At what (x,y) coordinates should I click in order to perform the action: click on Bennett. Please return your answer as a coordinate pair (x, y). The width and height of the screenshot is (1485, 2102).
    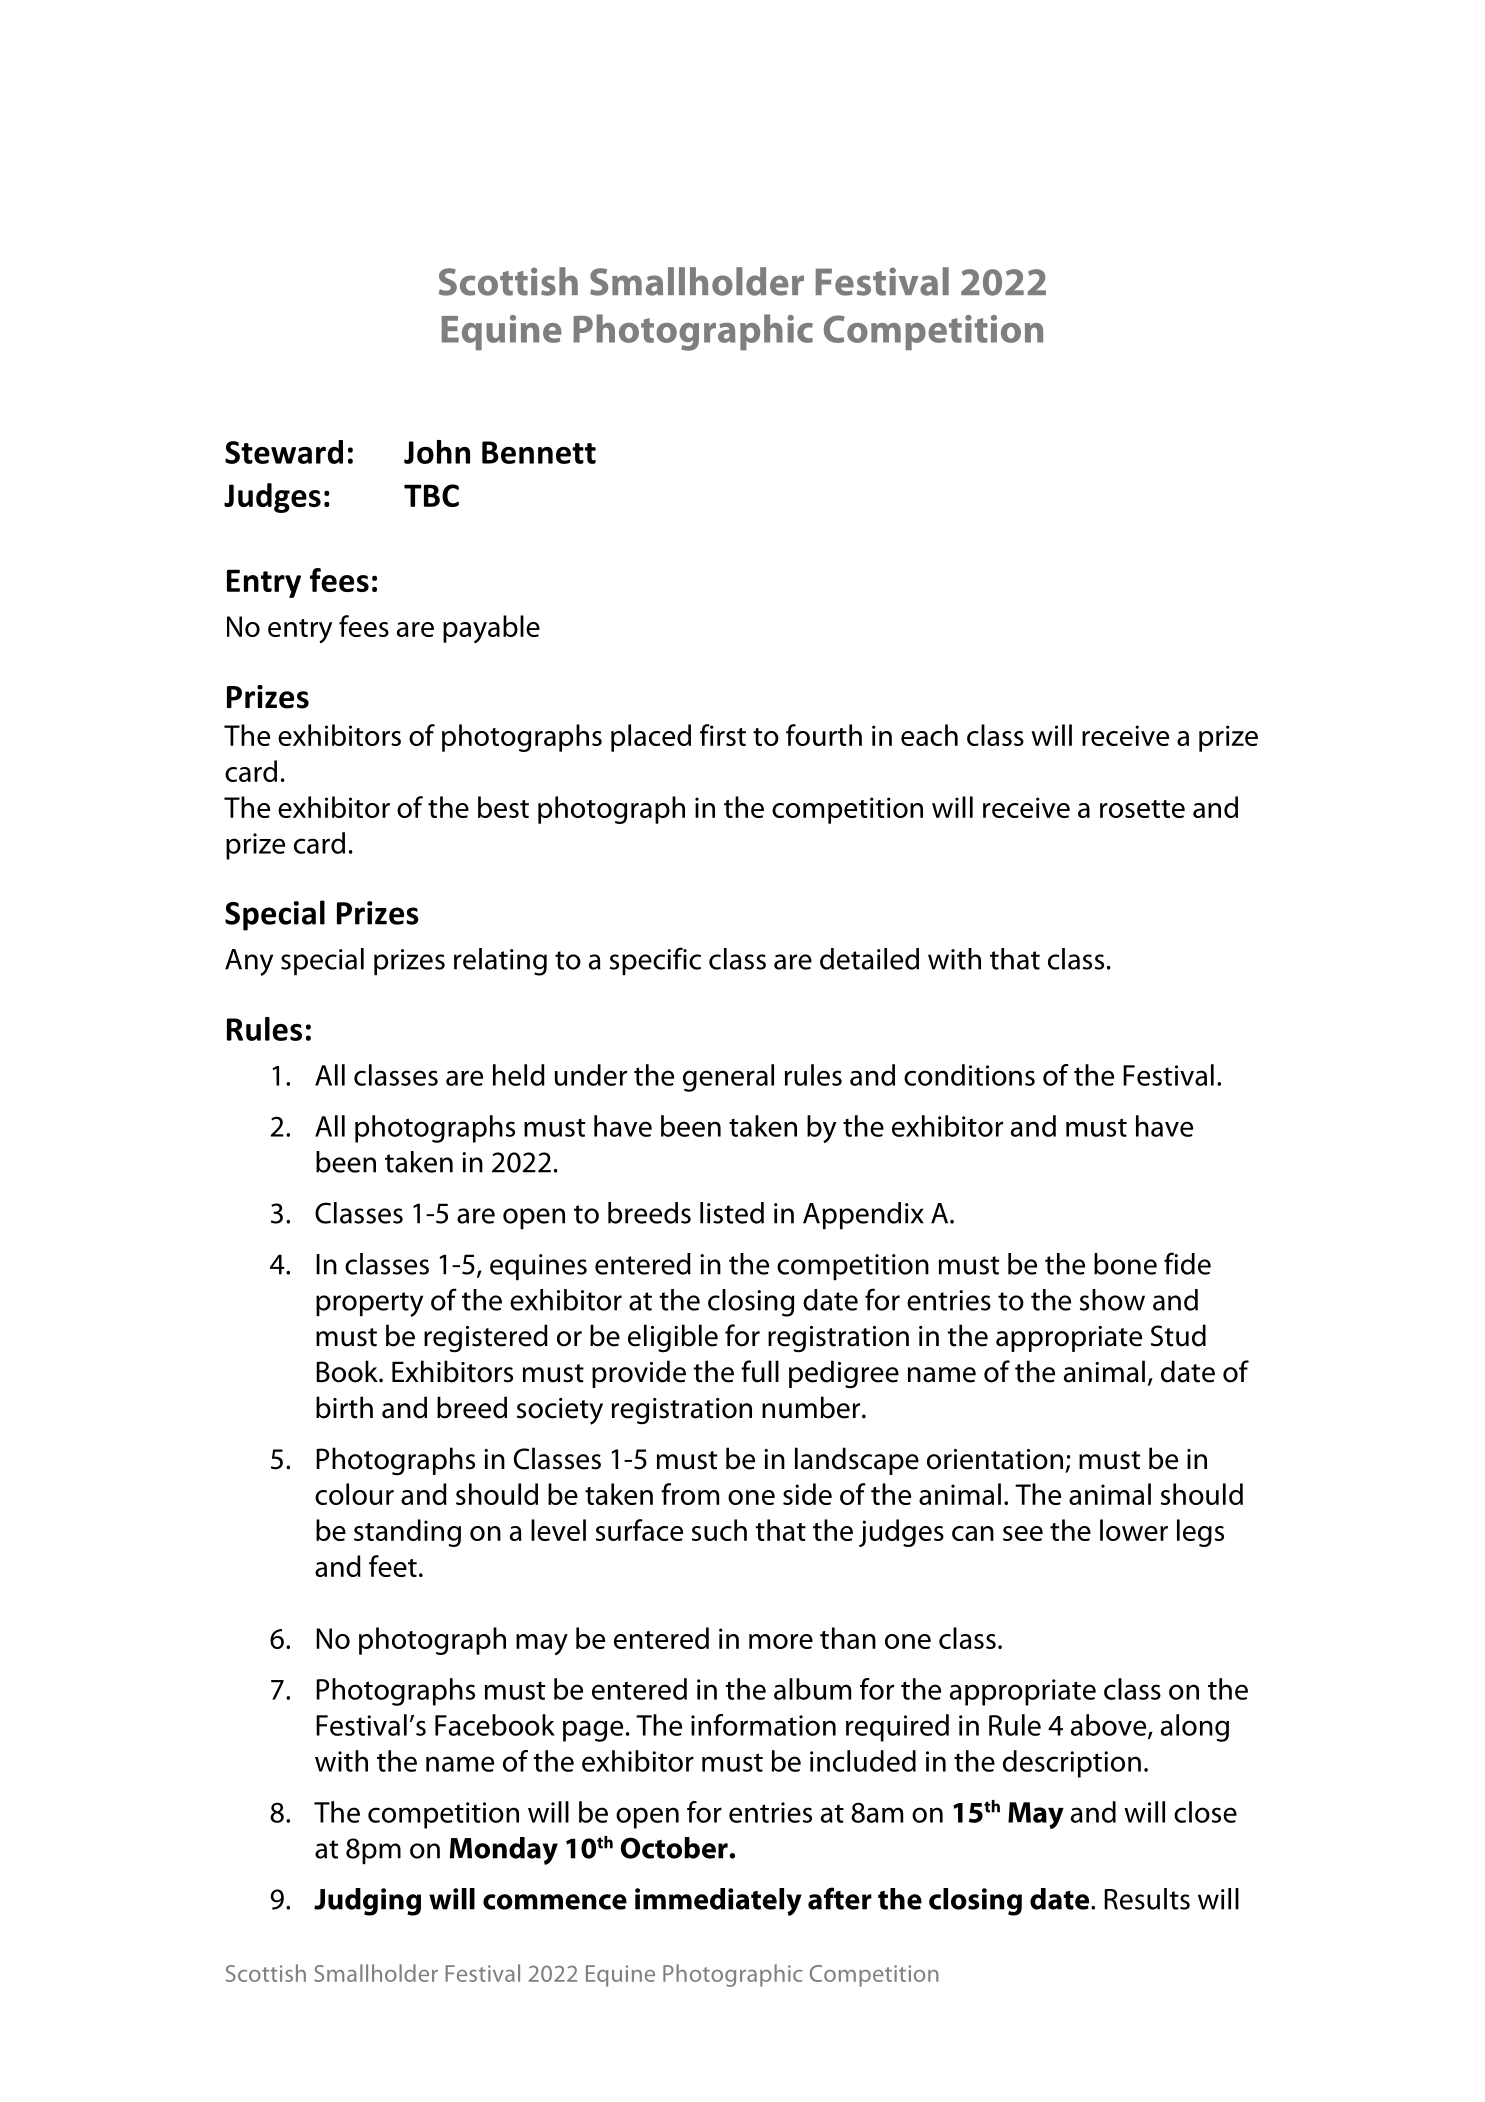
    Looking at the image, I should click on (539, 452).
